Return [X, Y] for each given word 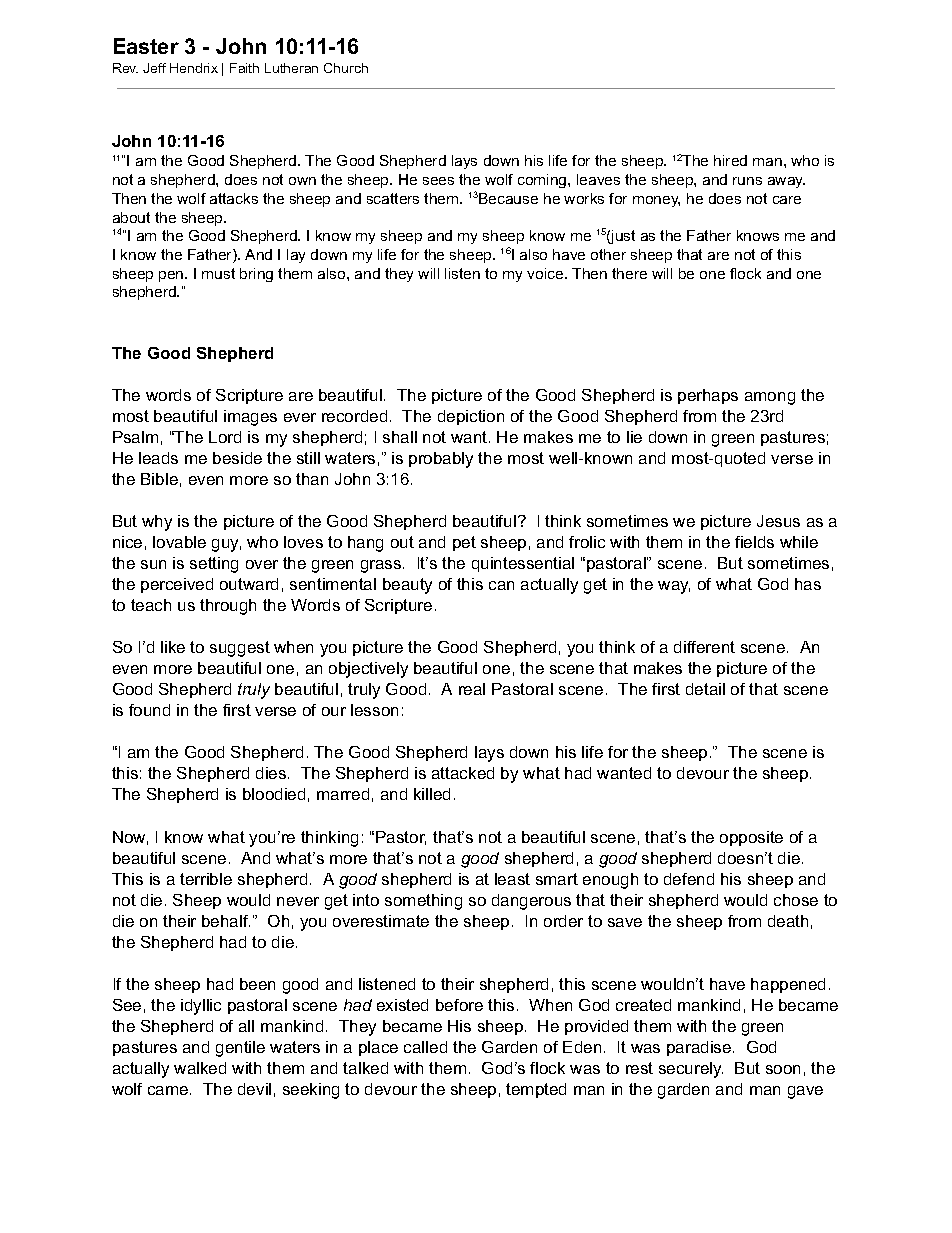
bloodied [274, 794]
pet [464, 543]
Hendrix [194, 68]
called [425, 1047]
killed [432, 794]
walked [200, 1068]
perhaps [708, 396]
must [218, 273]
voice [546, 273]
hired [730, 160]
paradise [700, 1048]
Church [346, 68]
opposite [751, 838]
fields [754, 542]
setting [214, 565]
